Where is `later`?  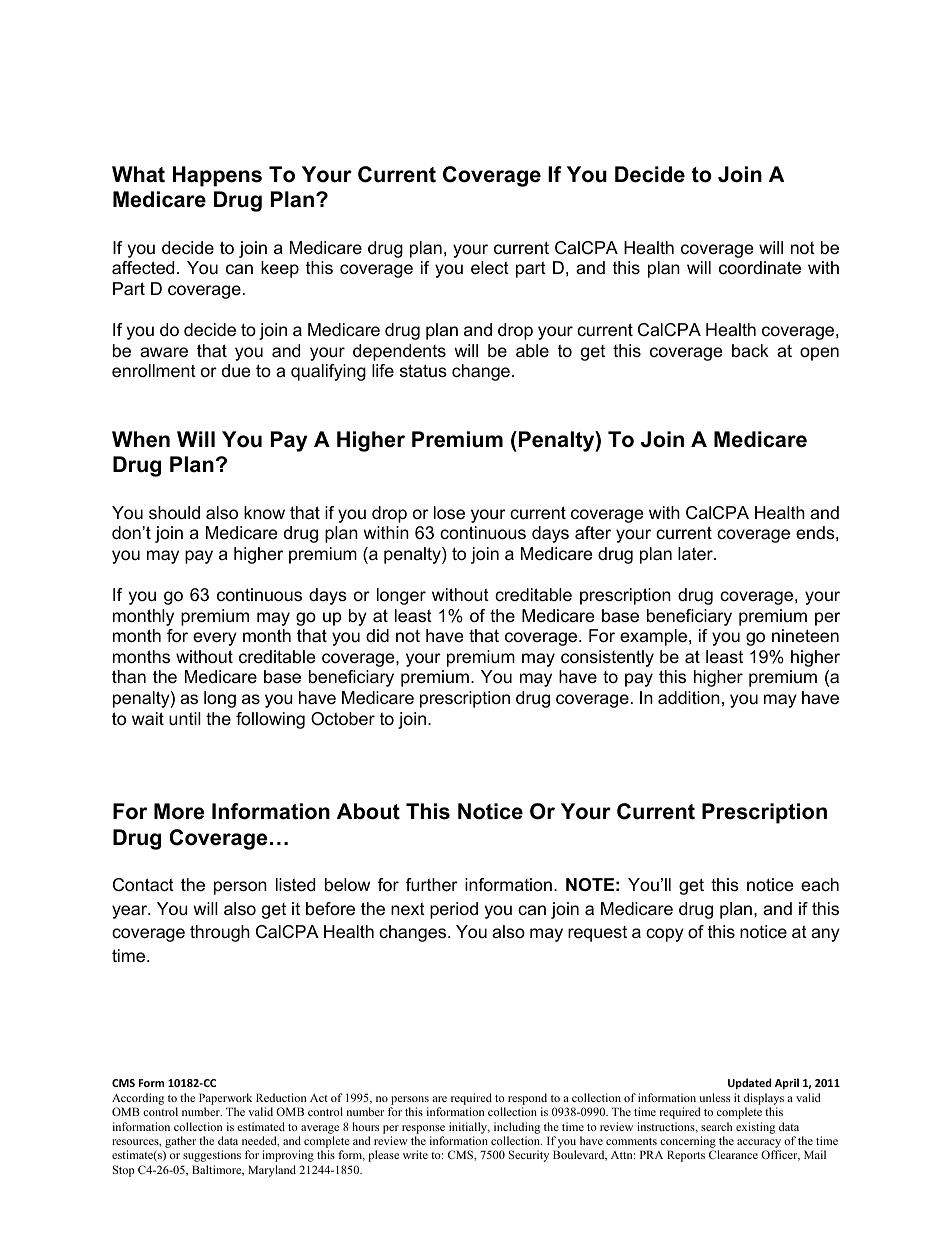
later is located at coordinates (696, 554).
